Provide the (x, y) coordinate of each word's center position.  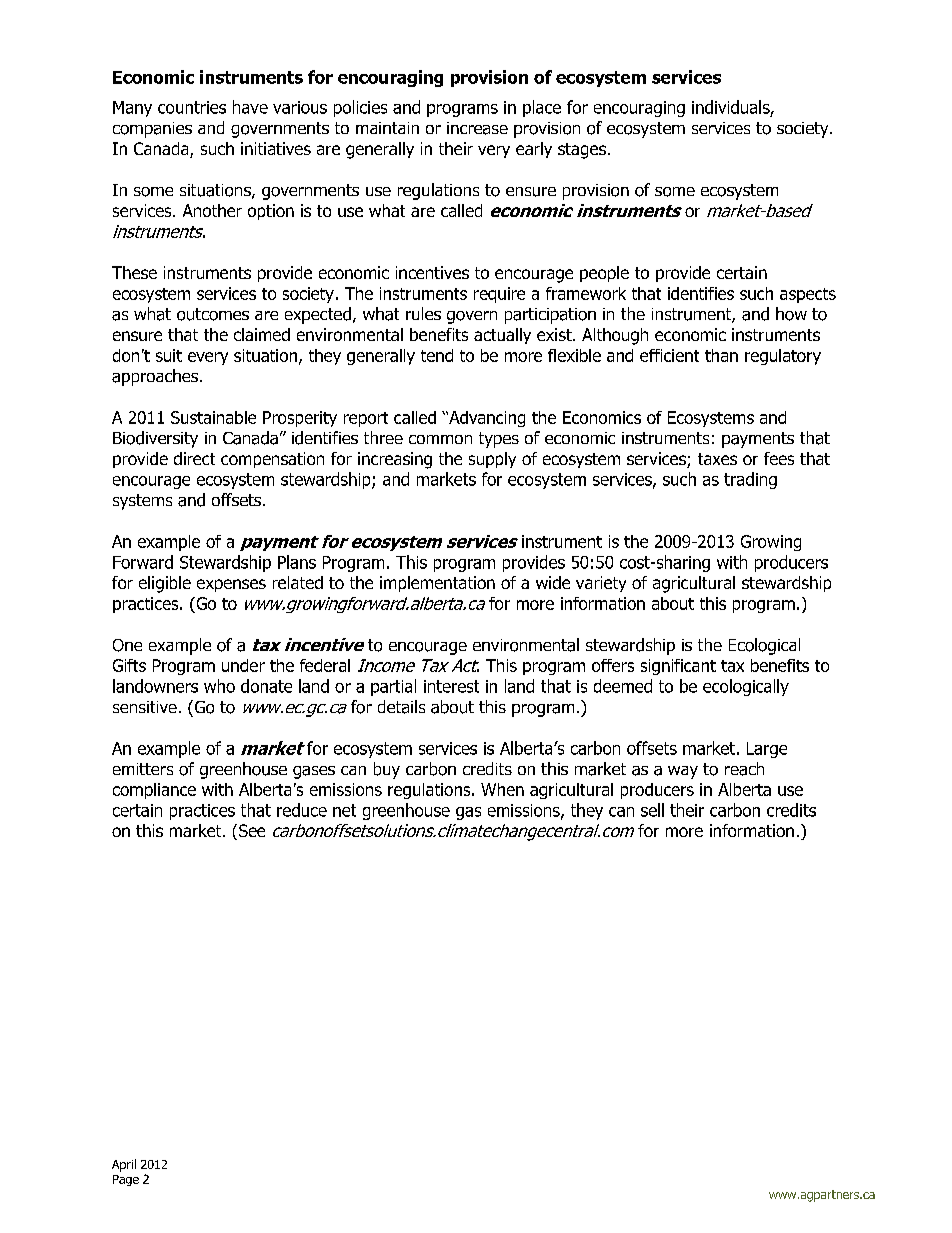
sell (652, 810)
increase (477, 128)
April (124, 1165)
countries (192, 107)
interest (451, 686)
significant (678, 667)
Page (126, 1180)
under (243, 665)
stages (582, 151)
